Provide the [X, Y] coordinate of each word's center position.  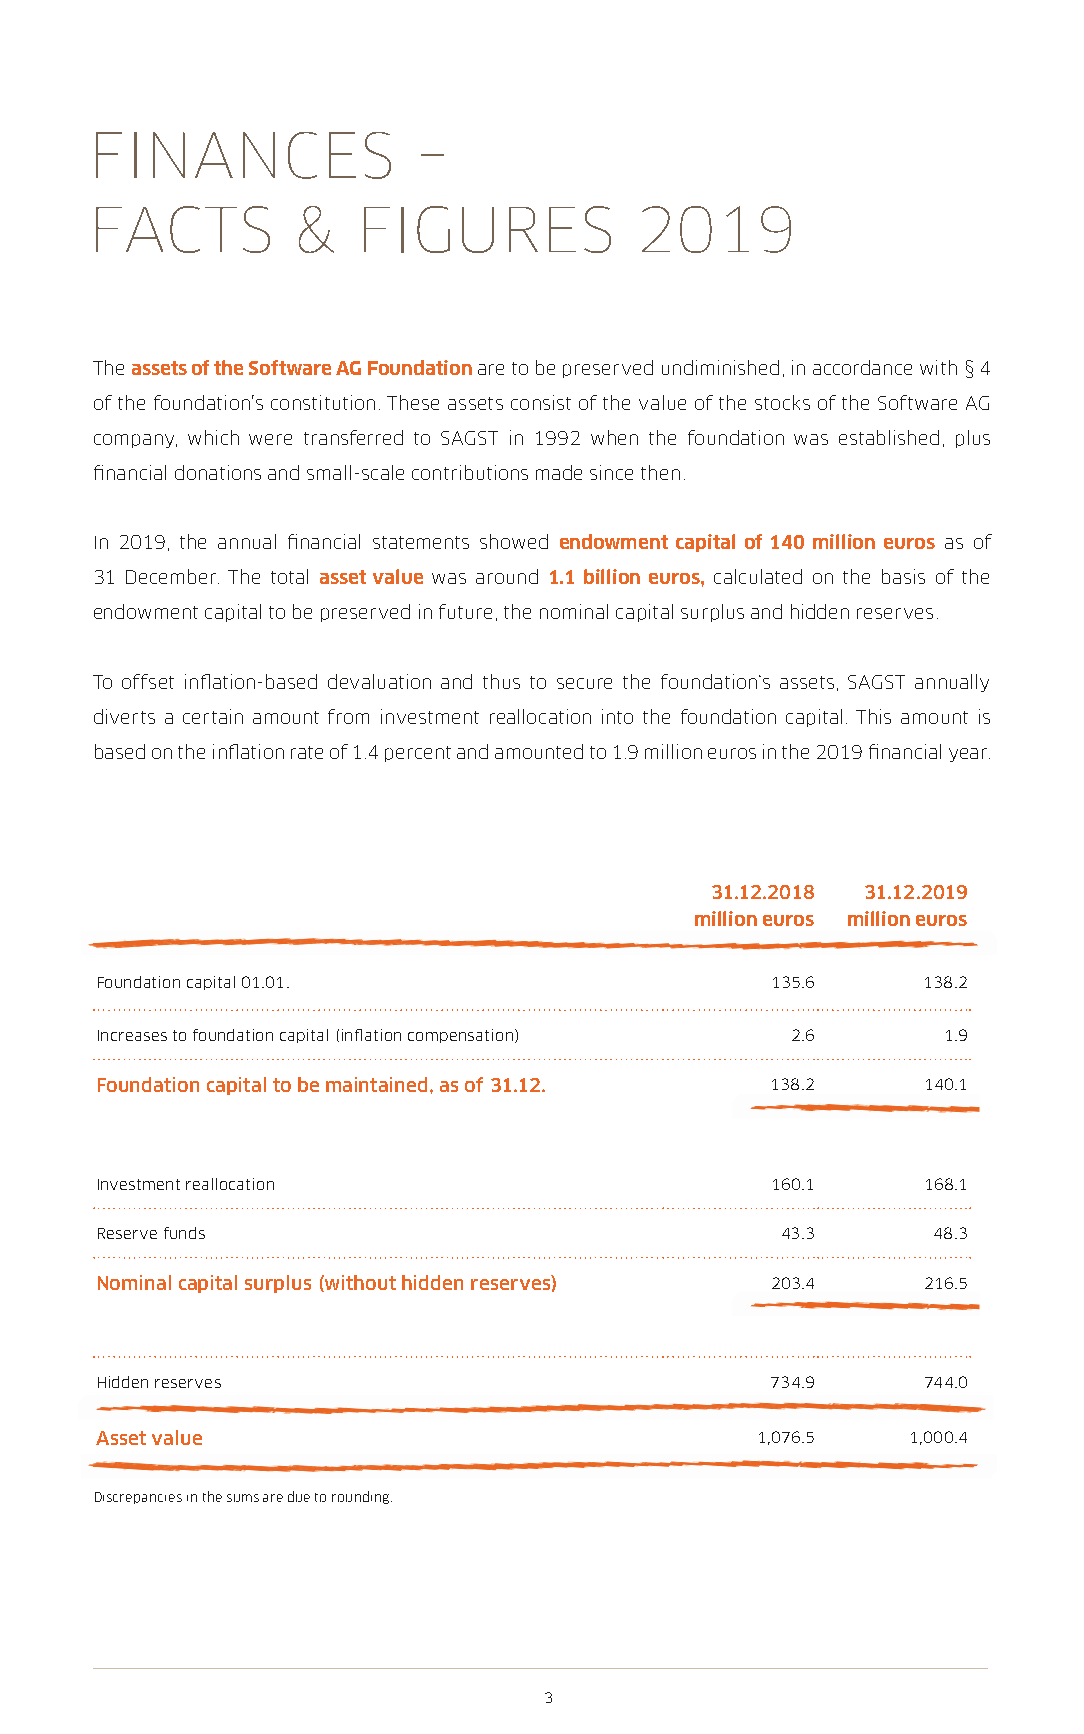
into [617, 716]
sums [243, 1498]
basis [903, 576]
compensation [462, 1036]
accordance [862, 367]
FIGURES [487, 229]
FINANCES [243, 155]
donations [218, 472]
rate [307, 752]
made [559, 472]
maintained [378, 1084]
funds [184, 1233]
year [969, 755]
